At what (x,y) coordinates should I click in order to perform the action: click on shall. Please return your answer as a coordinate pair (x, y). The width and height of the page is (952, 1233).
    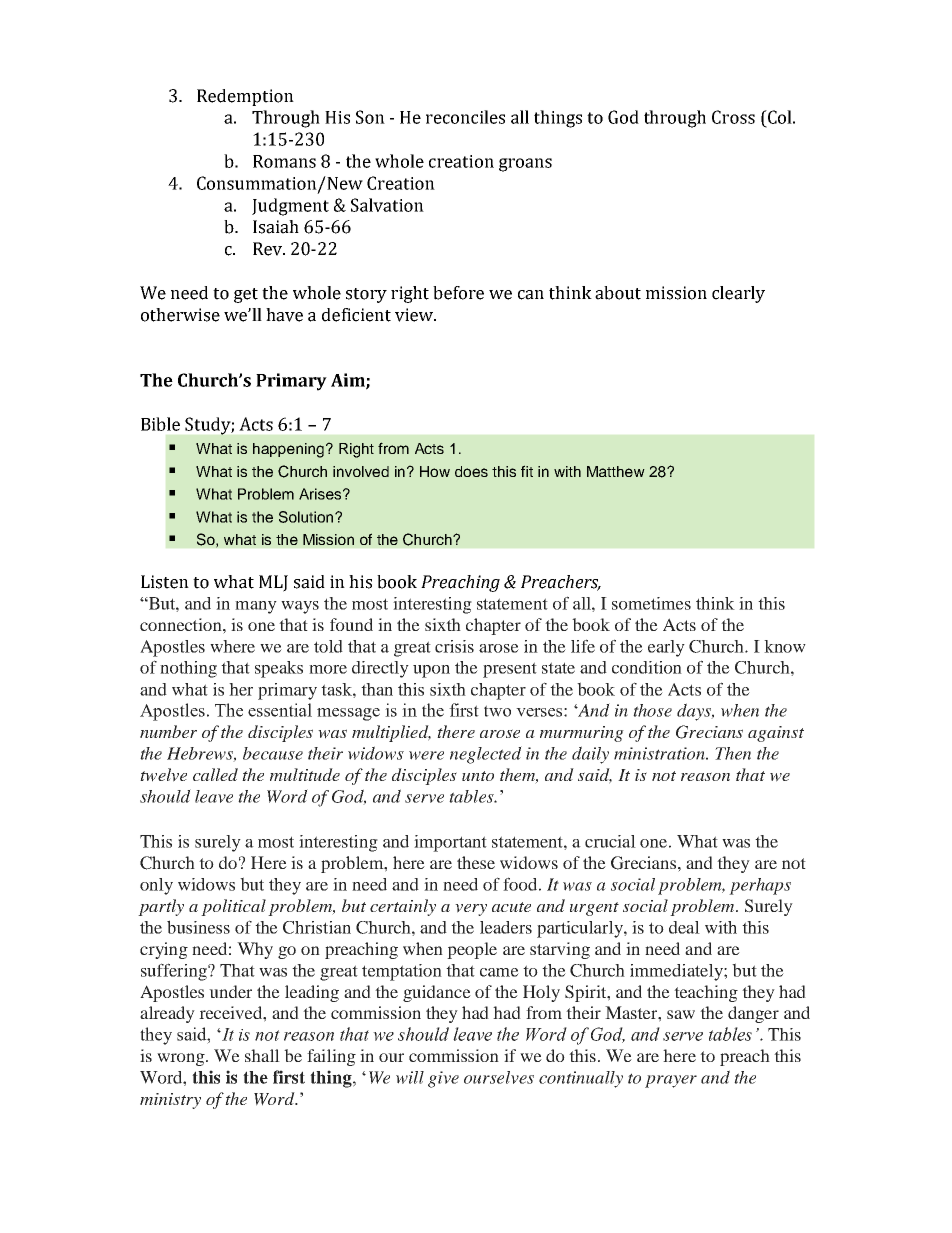
    Looking at the image, I should click on (262, 1055).
